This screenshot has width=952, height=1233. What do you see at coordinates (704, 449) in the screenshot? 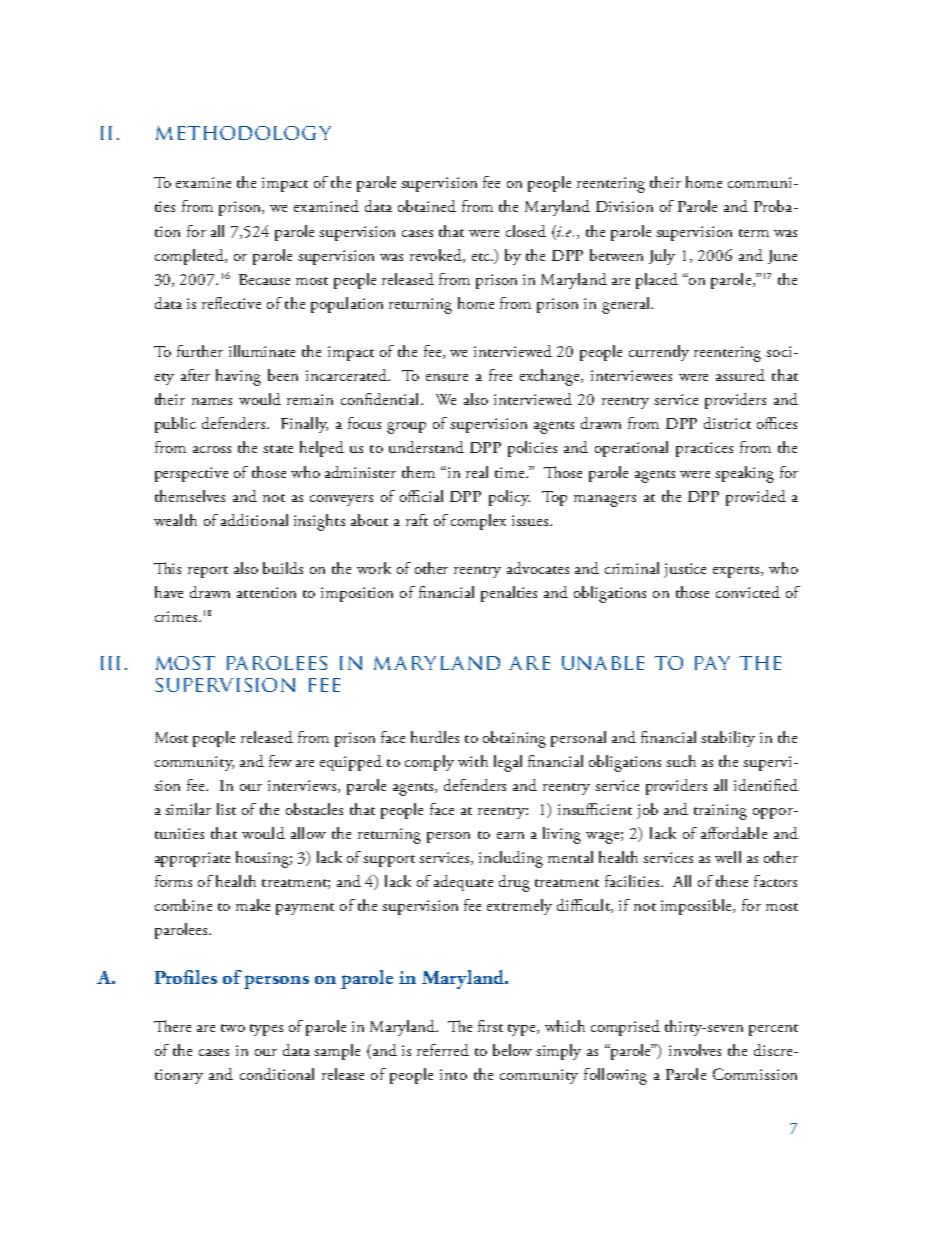
I see `practices` at bounding box center [704, 449].
